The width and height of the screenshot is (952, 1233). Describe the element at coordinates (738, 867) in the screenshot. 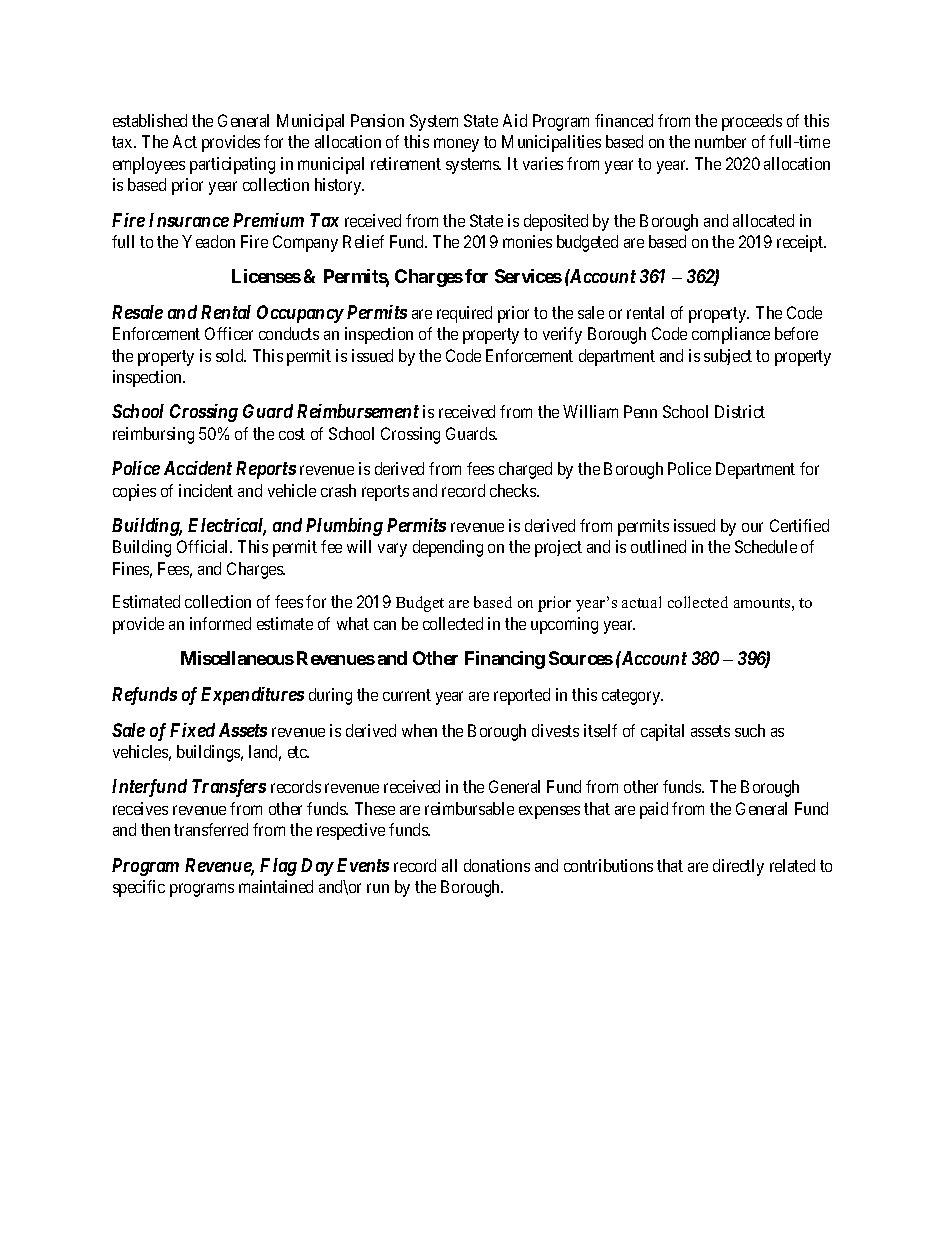

I see `directly` at that location.
